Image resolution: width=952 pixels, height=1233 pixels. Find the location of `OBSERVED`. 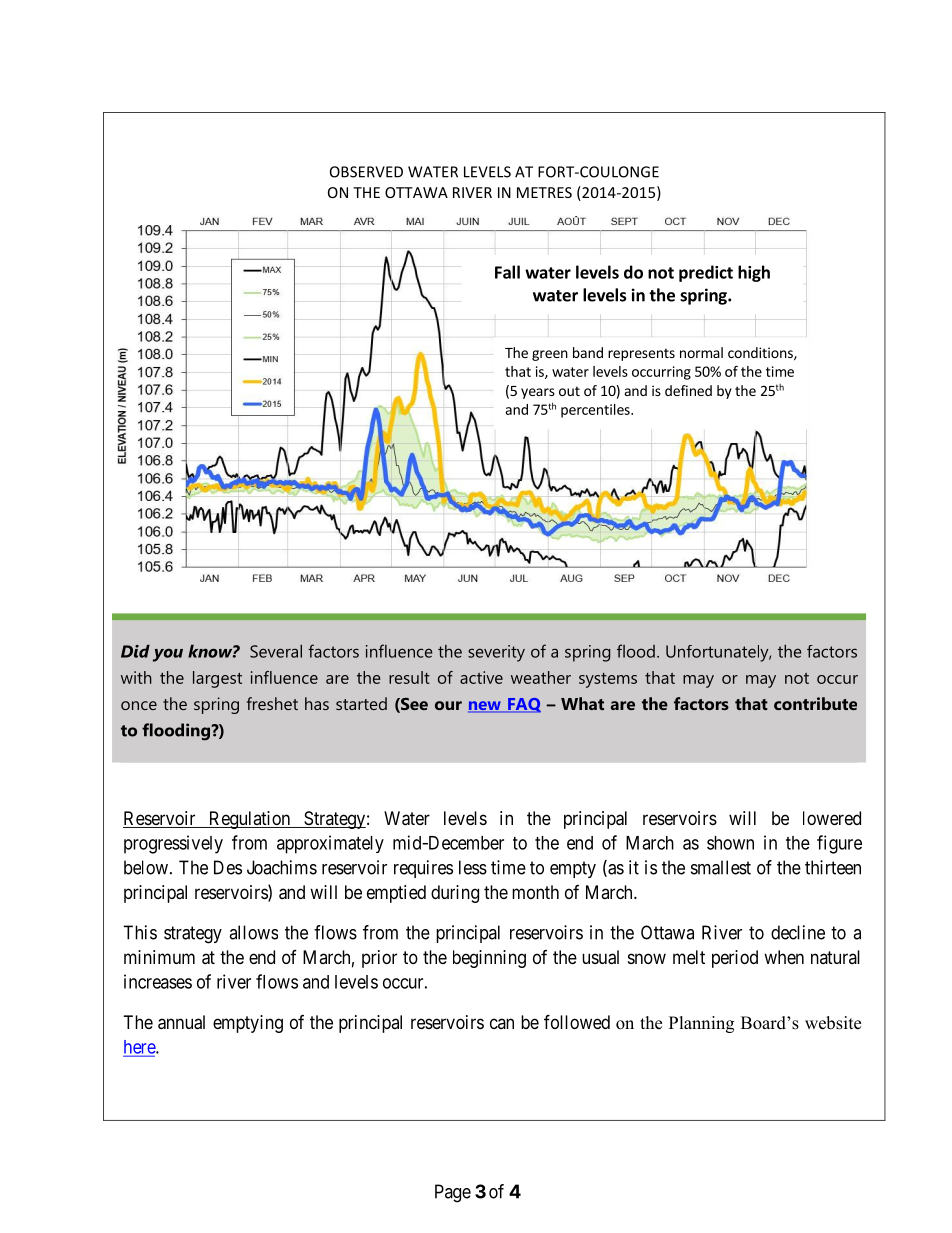

OBSERVED is located at coordinates (366, 172).
